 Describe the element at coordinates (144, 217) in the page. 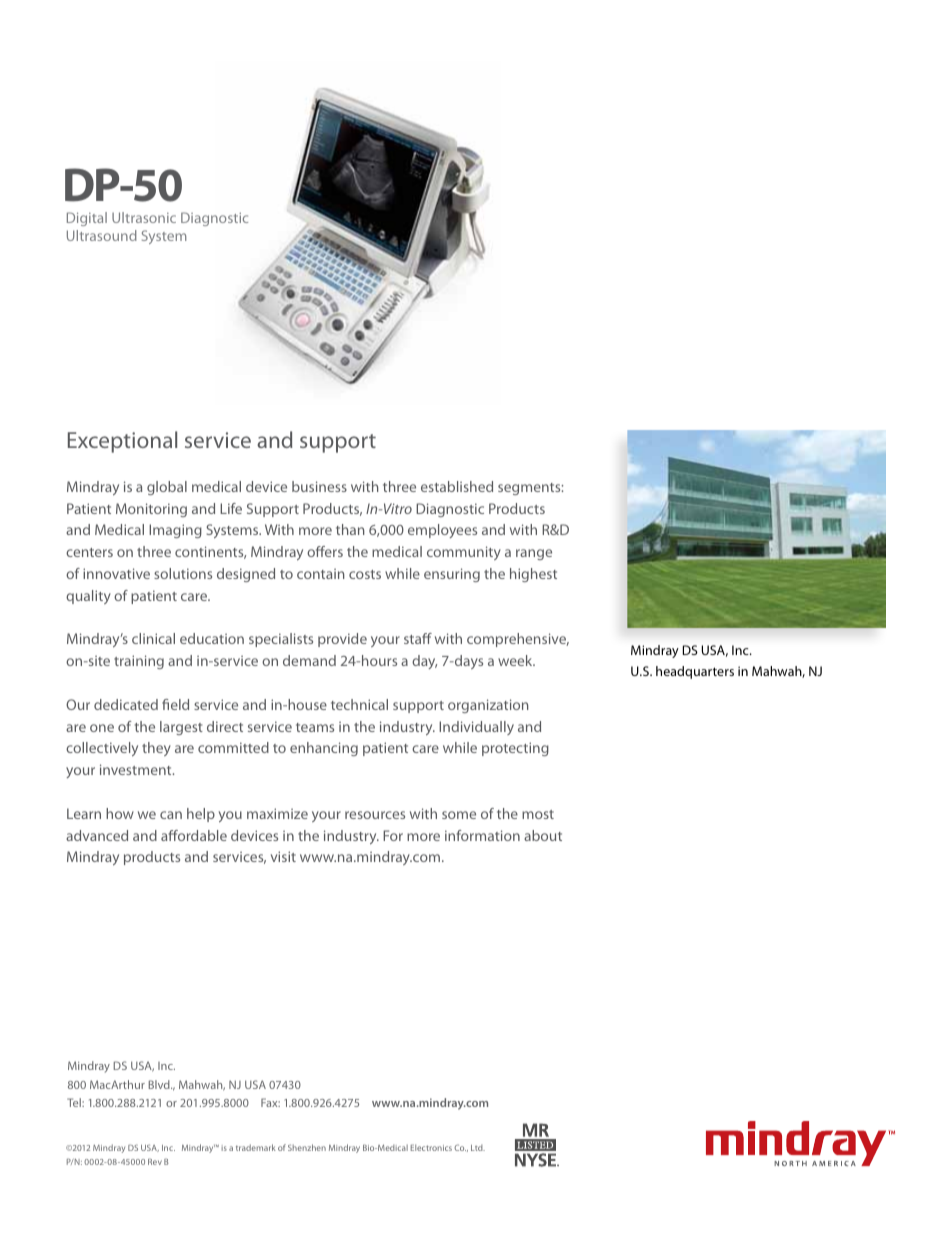

I see `Ultrasonic` at that location.
